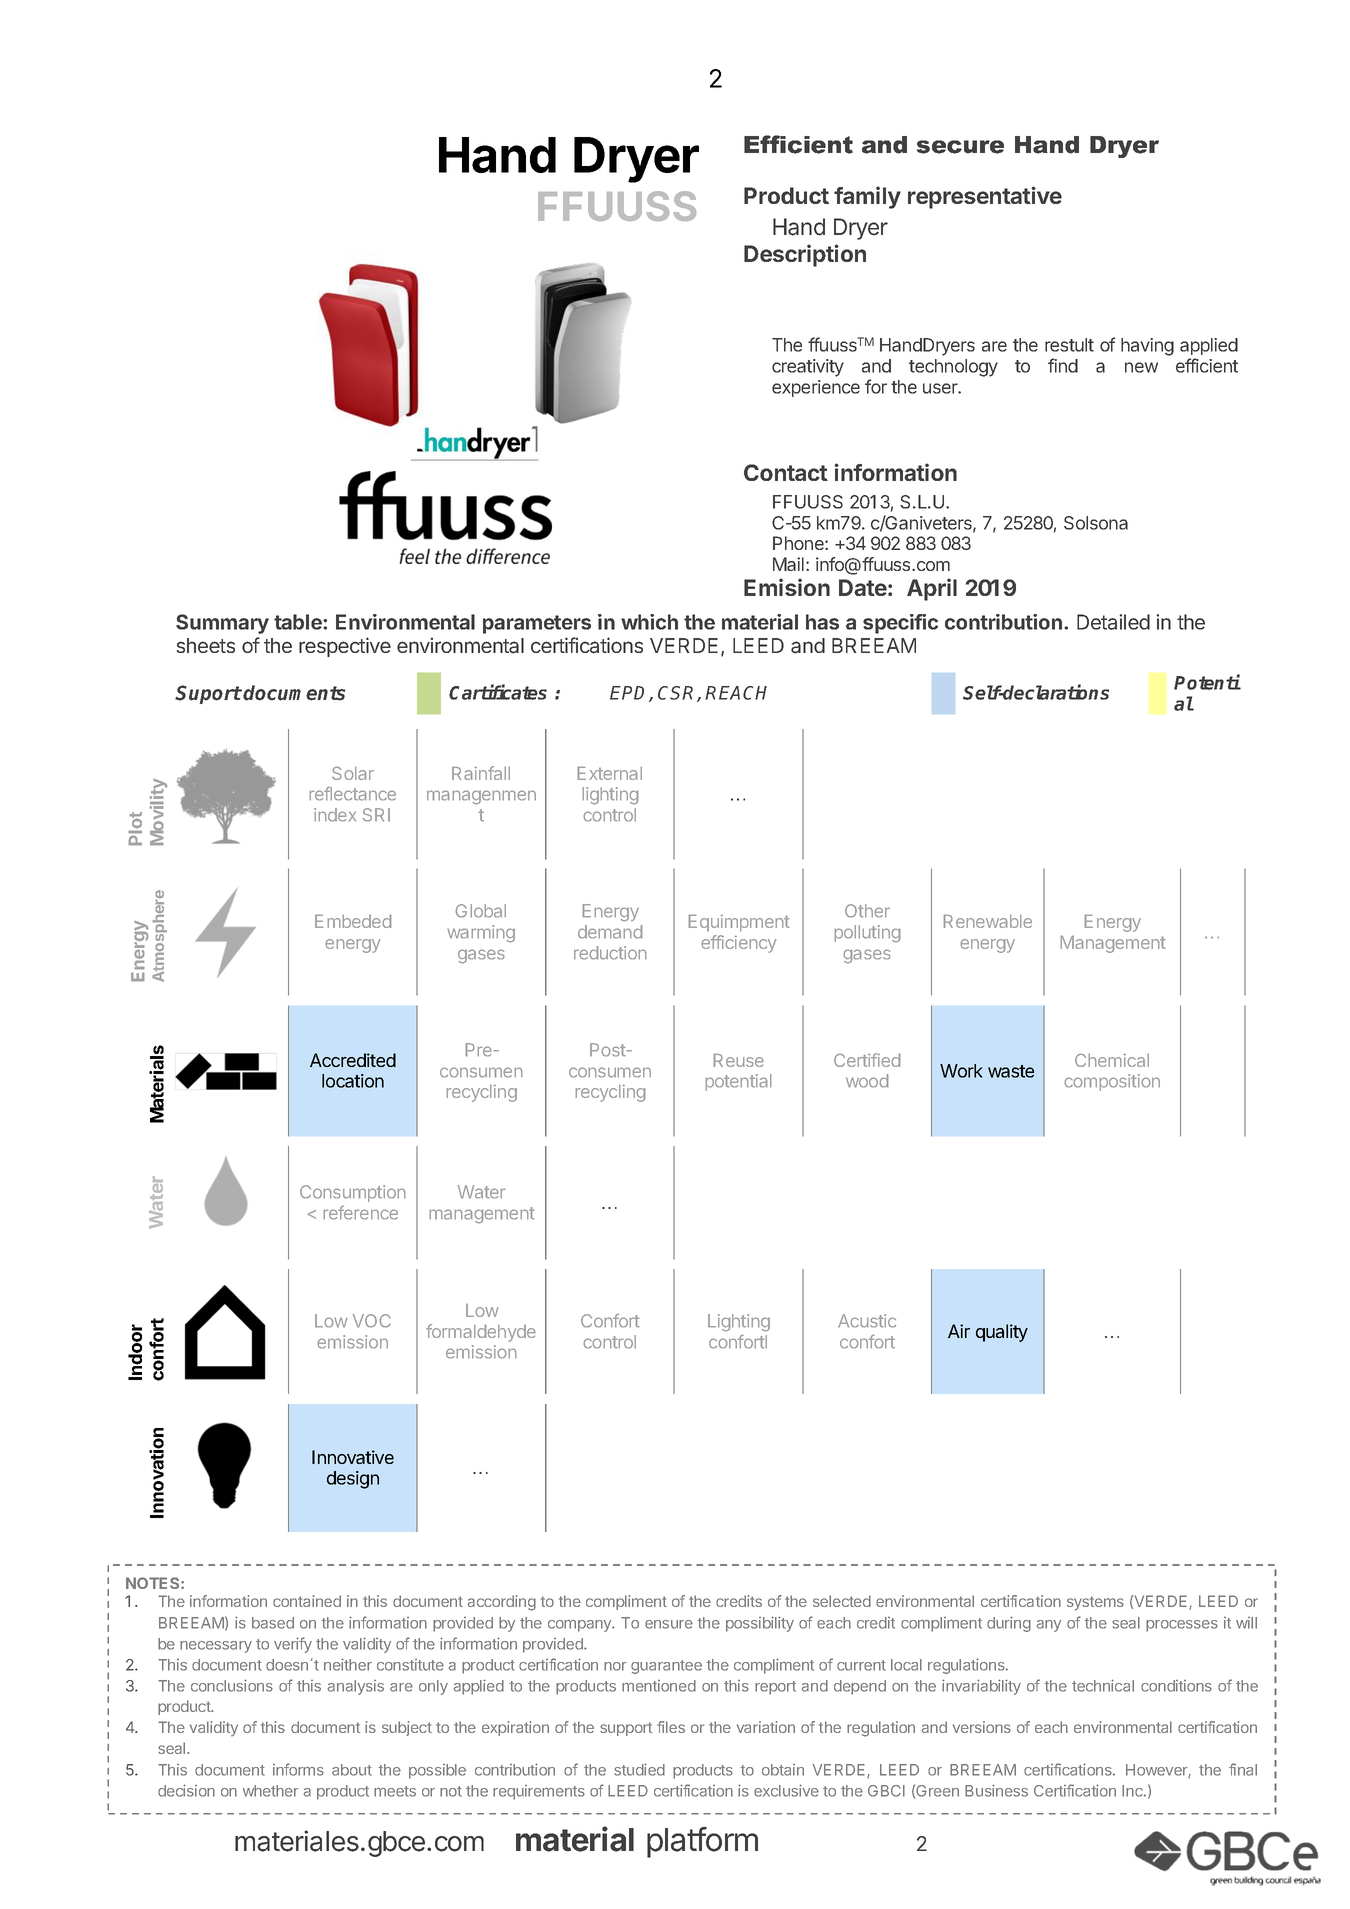 This screenshot has height=1909, width=1350. What do you see at coordinates (1002, 1333) in the screenshot?
I see `quality` at bounding box center [1002, 1333].
